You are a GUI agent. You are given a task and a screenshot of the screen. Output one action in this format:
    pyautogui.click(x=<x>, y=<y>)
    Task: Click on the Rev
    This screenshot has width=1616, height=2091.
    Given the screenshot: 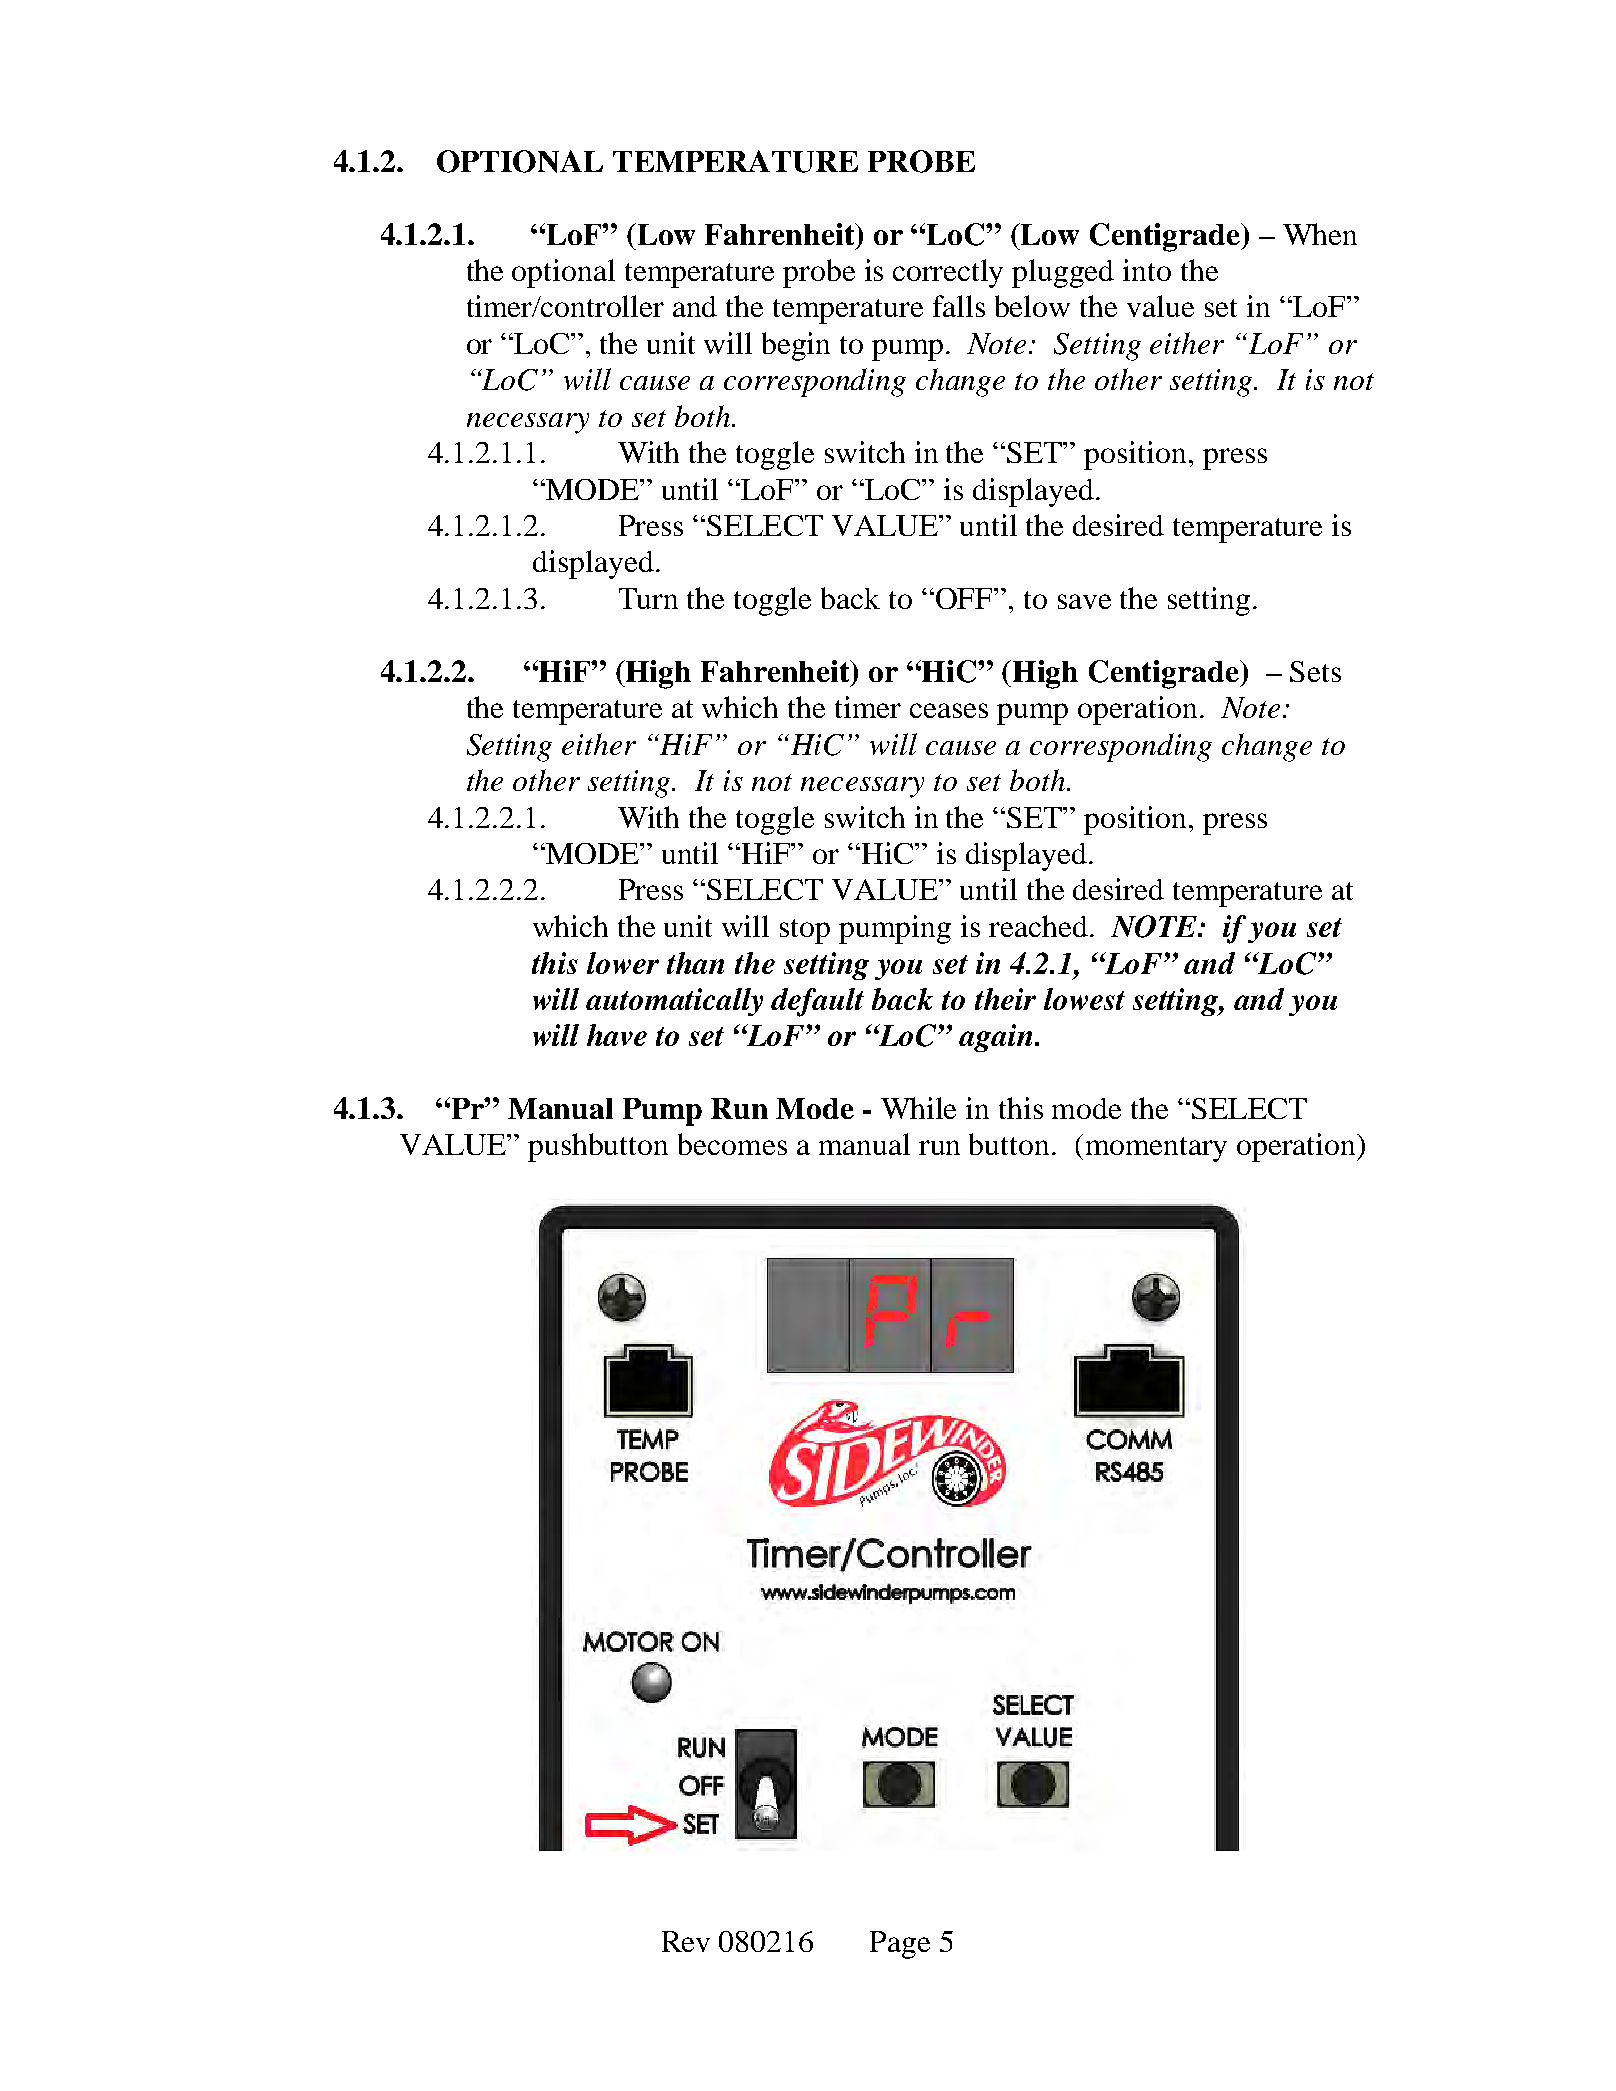 What is the action you would take?
    pyautogui.click(x=686, y=1941)
